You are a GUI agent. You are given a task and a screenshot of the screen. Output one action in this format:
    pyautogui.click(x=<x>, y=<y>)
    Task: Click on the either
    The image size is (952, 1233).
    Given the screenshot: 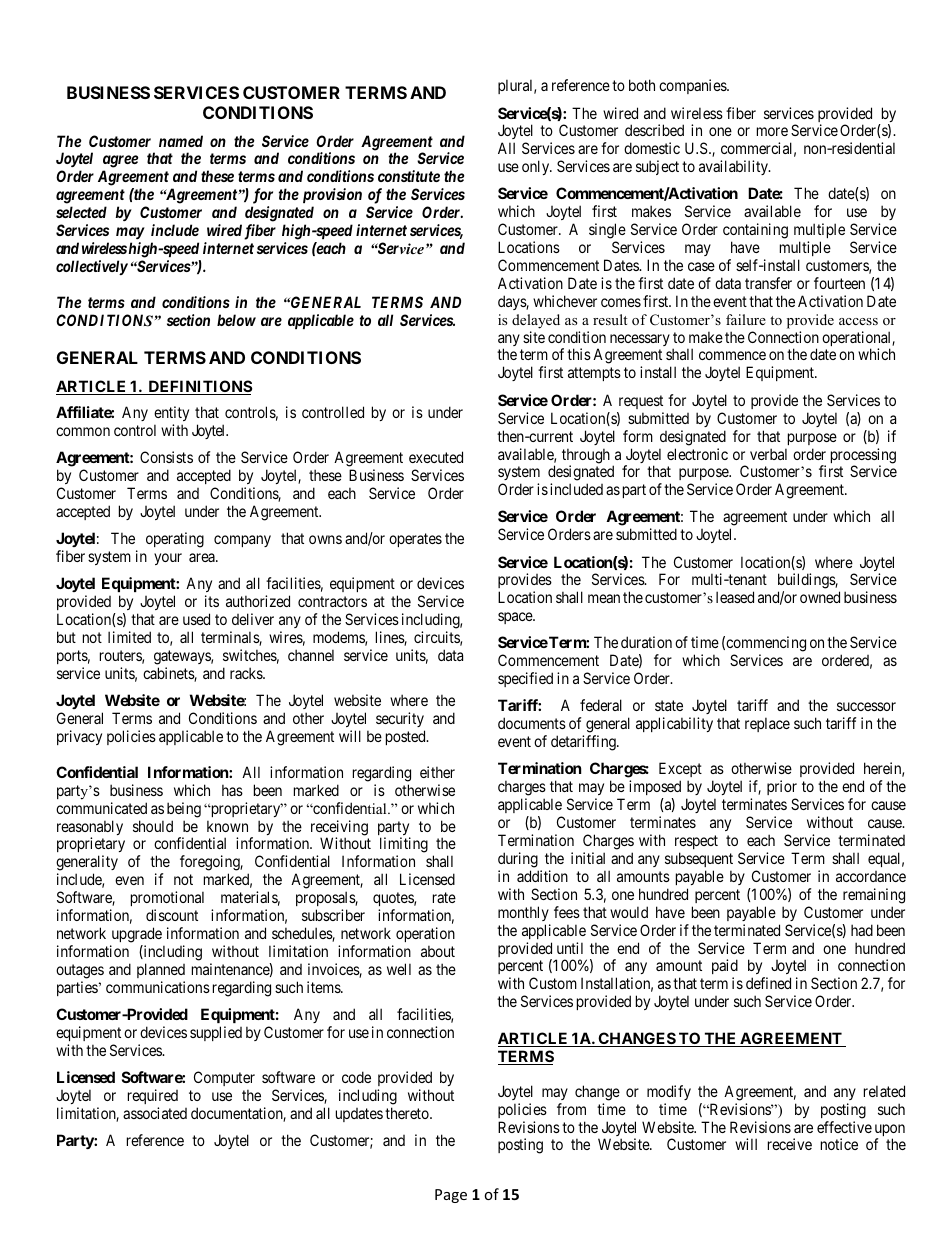 What is the action you would take?
    pyautogui.click(x=437, y=772)
